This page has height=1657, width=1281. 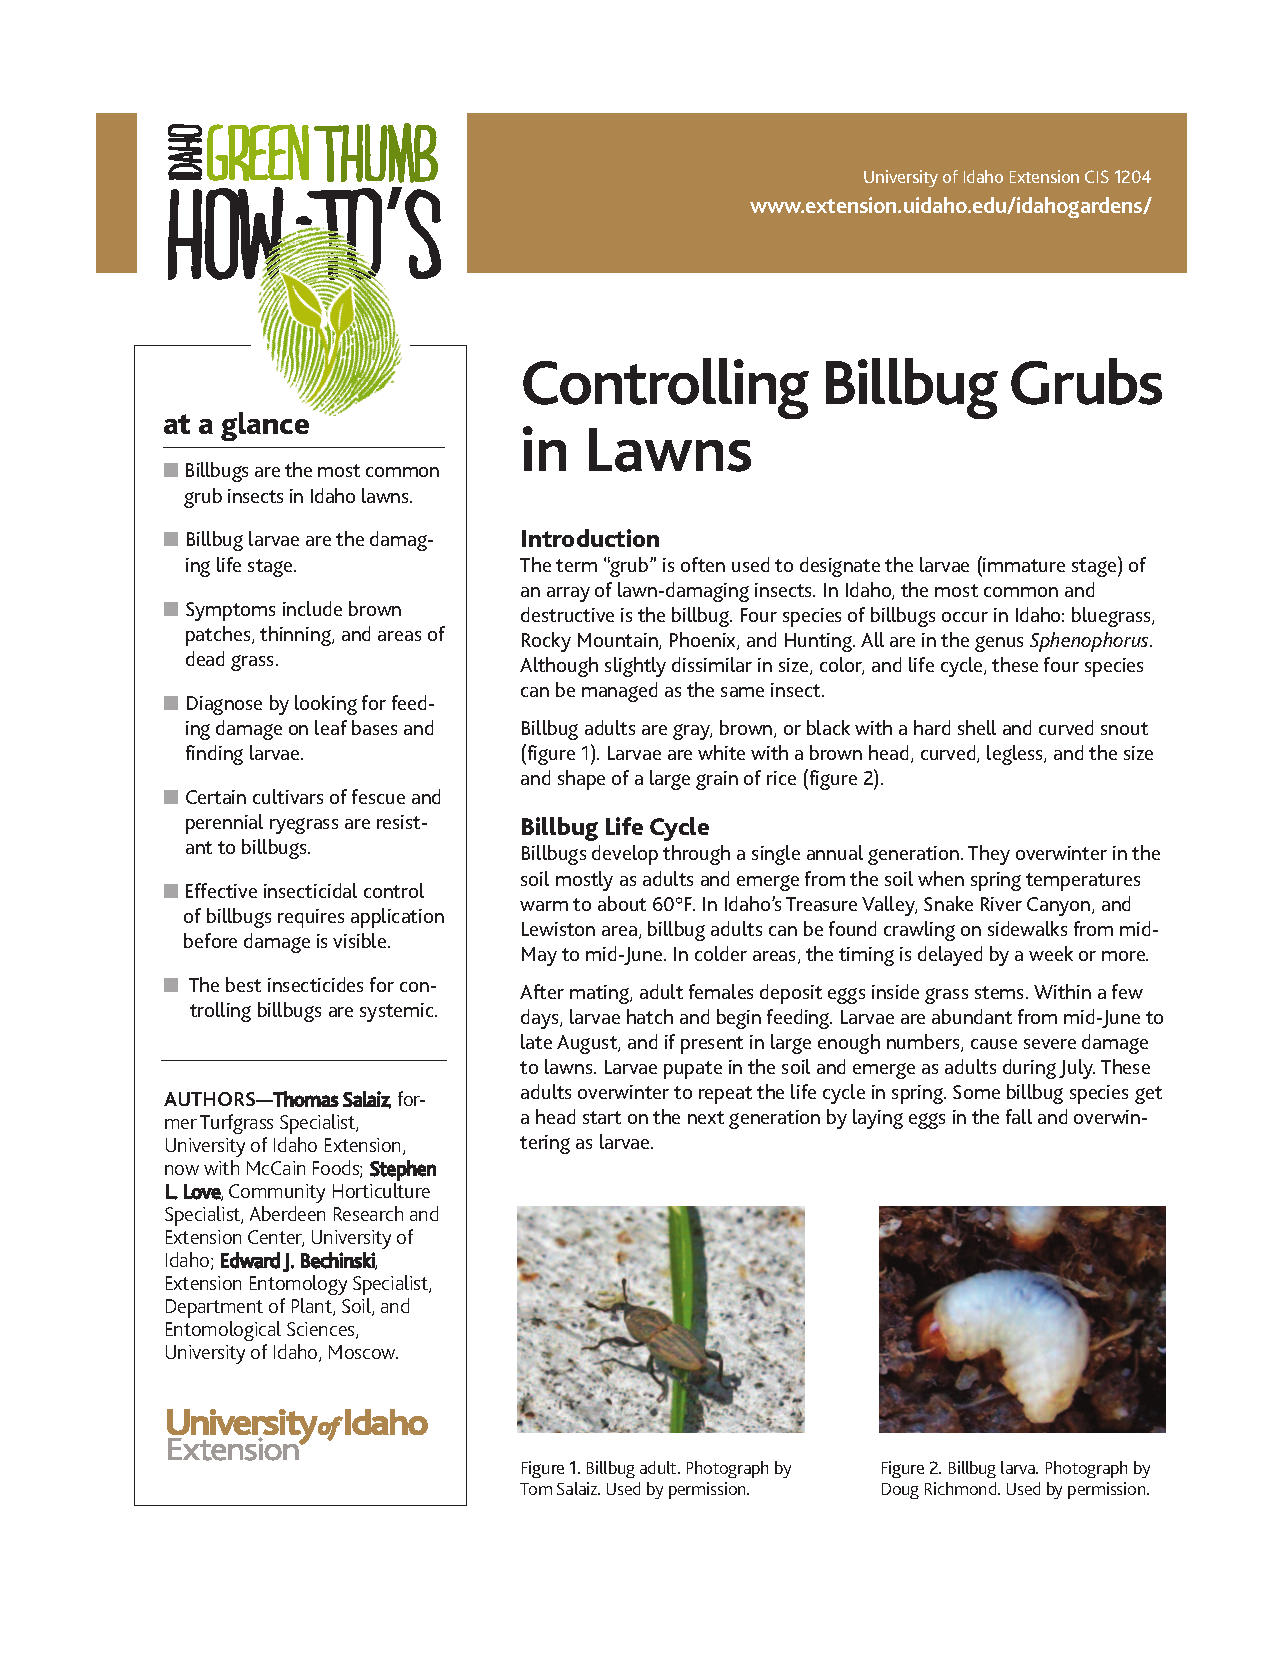 I want to click on looking, so click(x=326, y=705).
